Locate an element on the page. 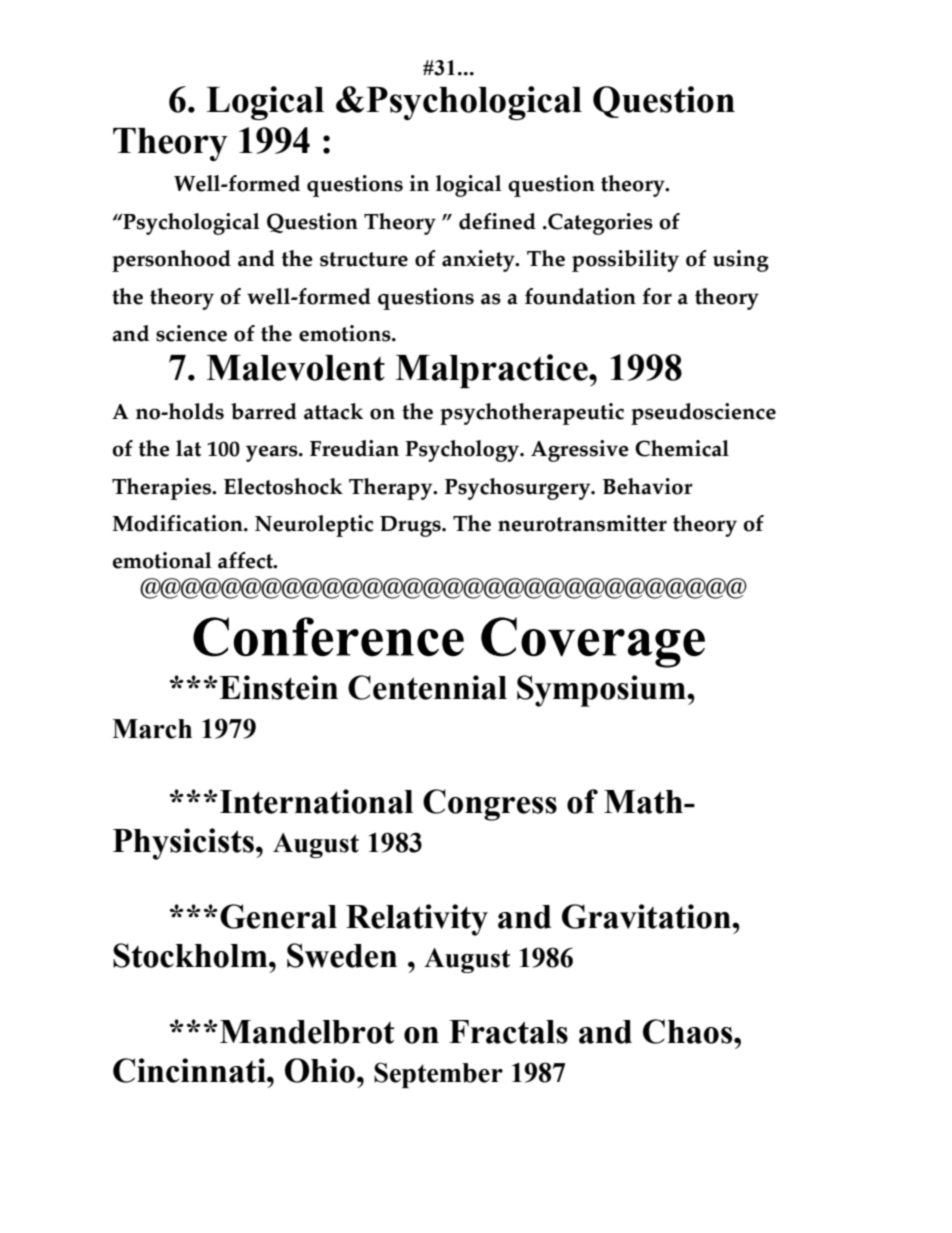 This page has width=952, height=1233. Gravitation is located at coordinates (647, 916).
